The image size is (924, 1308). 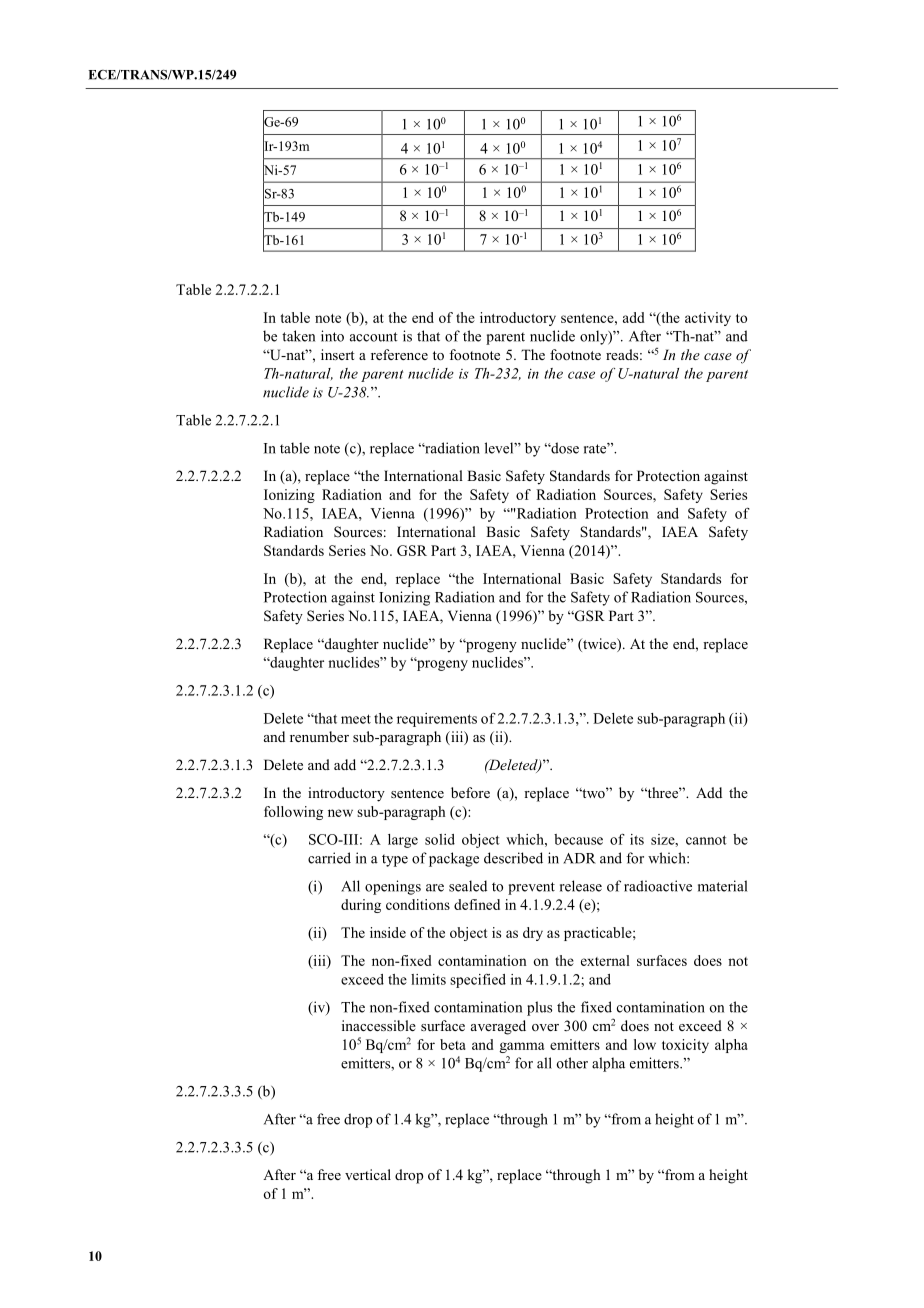 What do you see at coordinates (329, 858) in the screenshot?
I see `carried` at bounding box center [329, 858].
